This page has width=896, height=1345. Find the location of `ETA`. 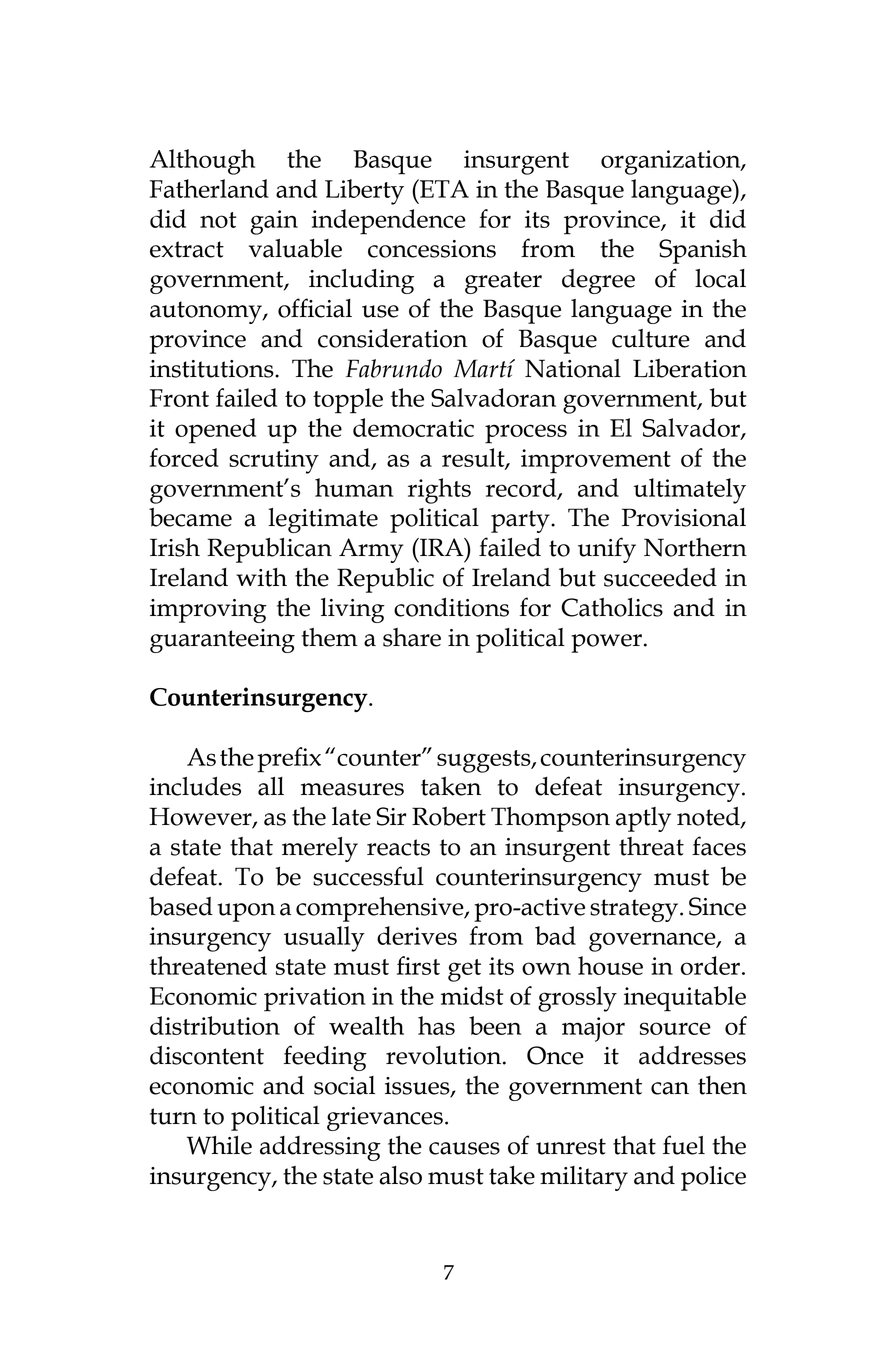

ETA is located at coordinates (443, 188).
